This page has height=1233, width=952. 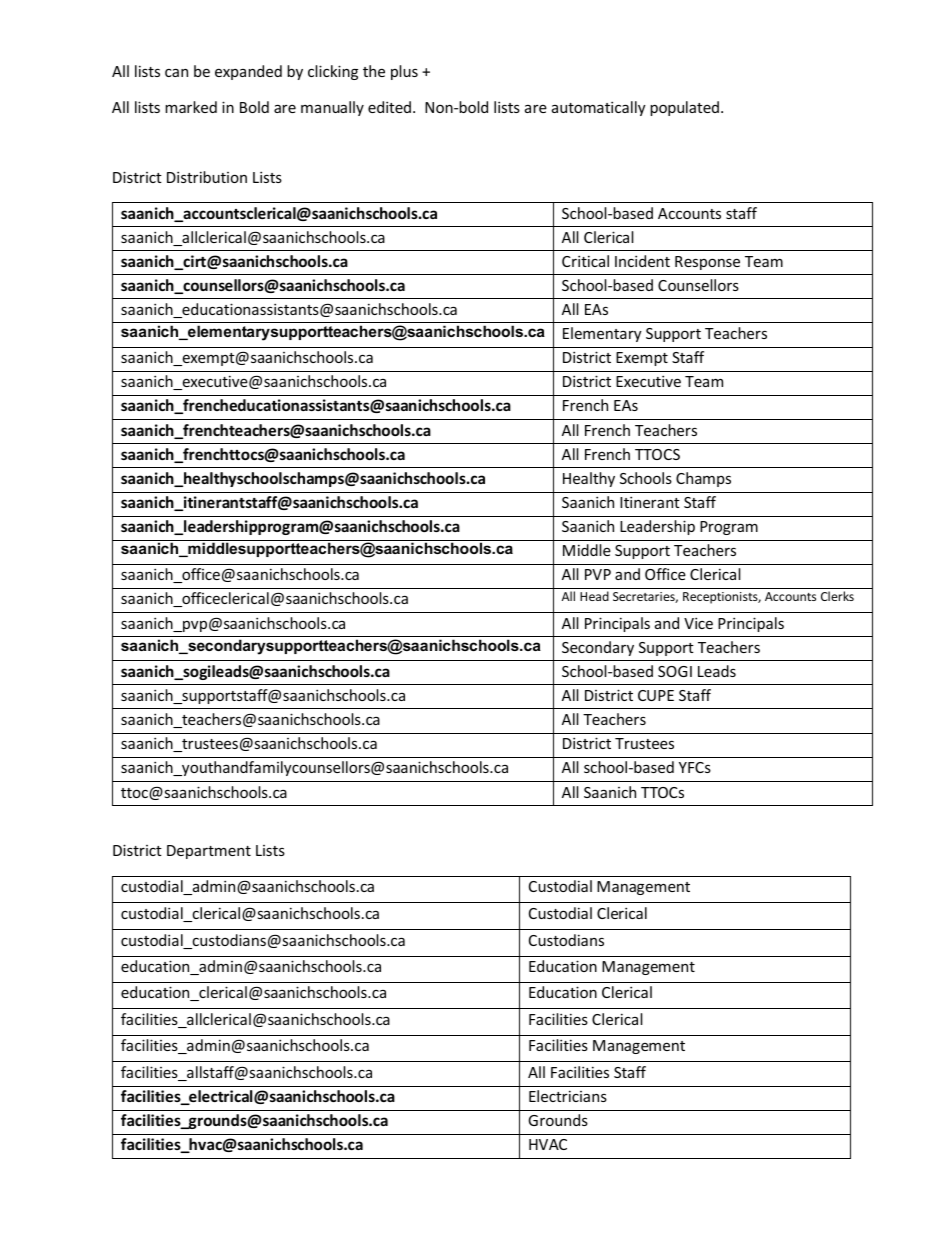 What do you see at coordinates (568, 1096) in the page?
I see `Electricians` at bounding box center [568, 1096].
